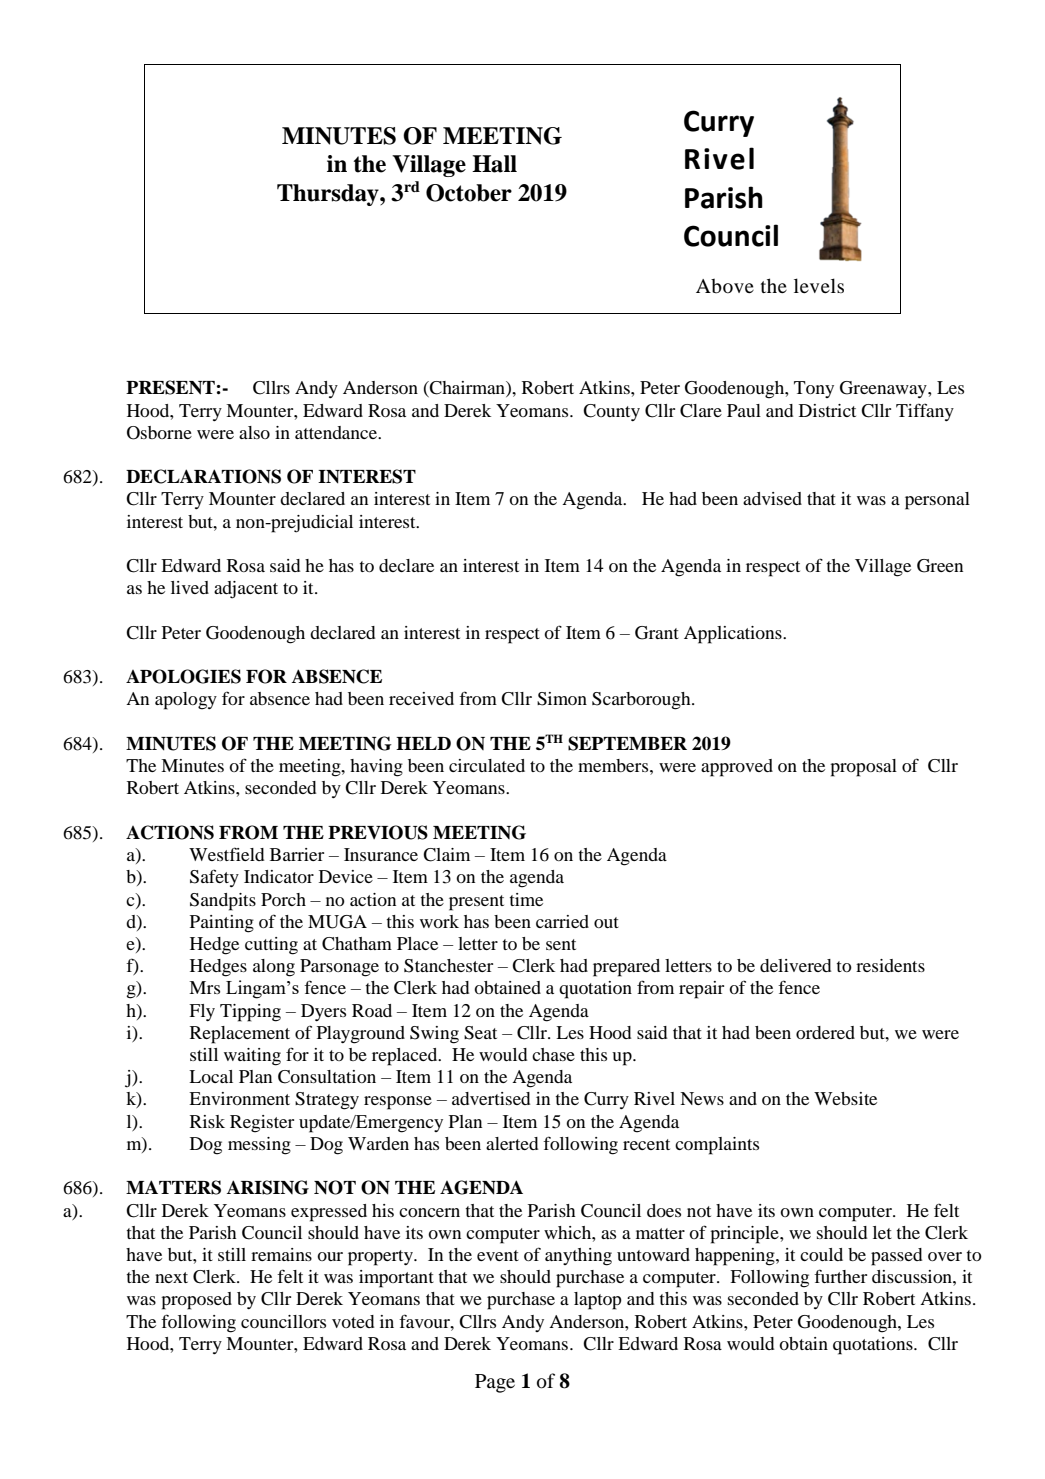  What do you see at coordinates (494, 164) in the document?
I see `Hall` at bounding box center [494, 164].
